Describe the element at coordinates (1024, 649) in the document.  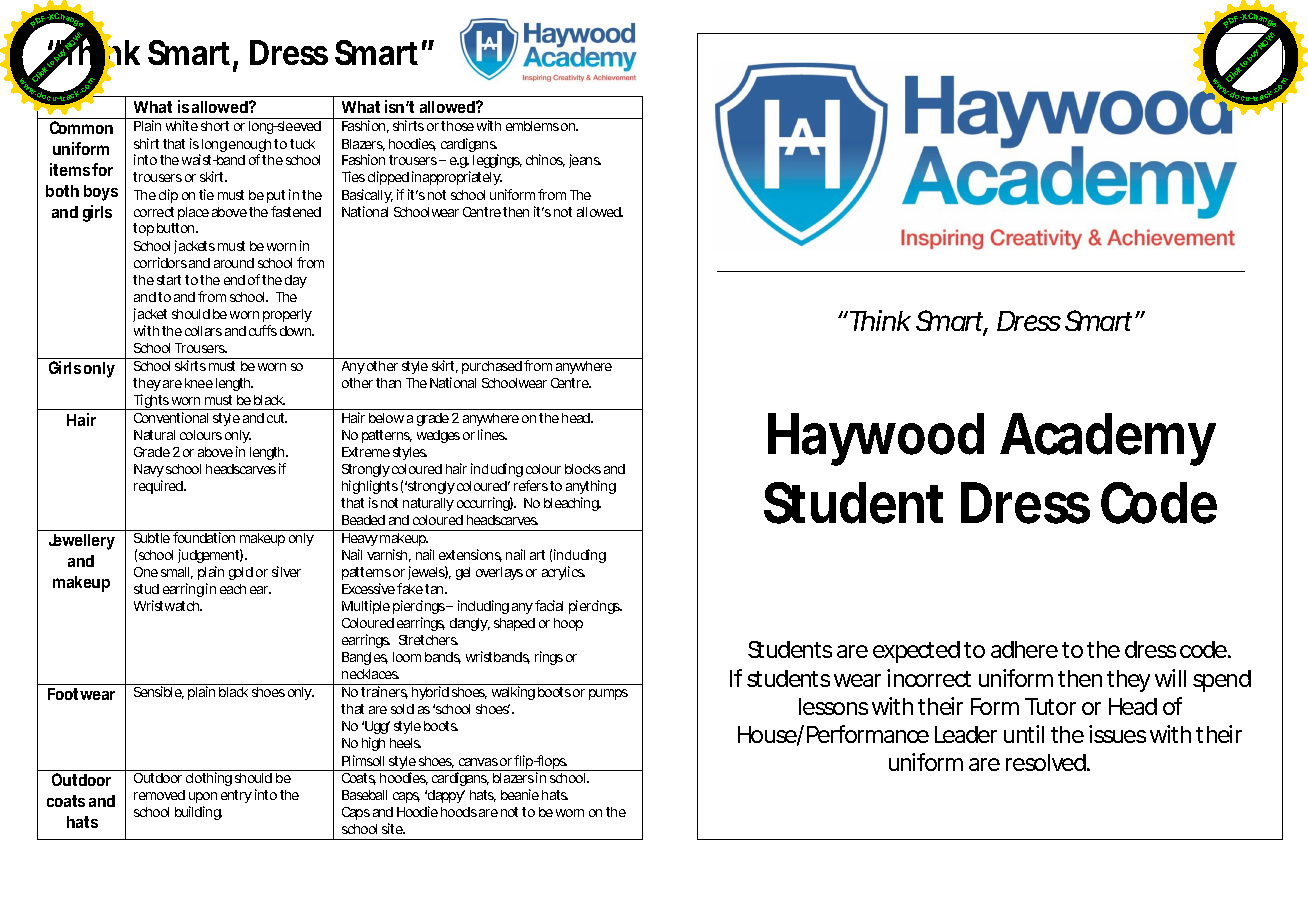
I see `adhere` at that location.
